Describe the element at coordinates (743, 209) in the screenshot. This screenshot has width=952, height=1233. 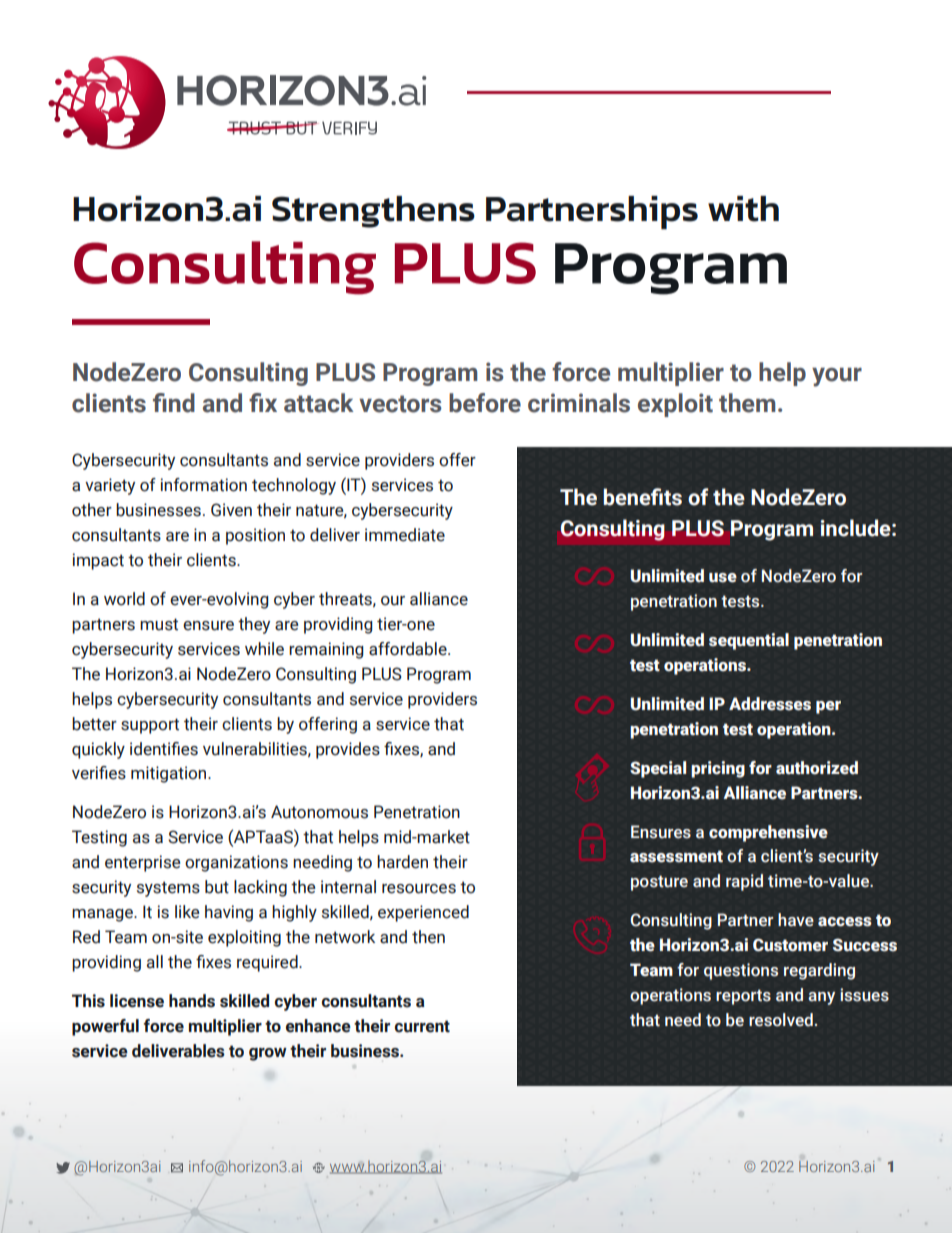
I see `with` at that location.
